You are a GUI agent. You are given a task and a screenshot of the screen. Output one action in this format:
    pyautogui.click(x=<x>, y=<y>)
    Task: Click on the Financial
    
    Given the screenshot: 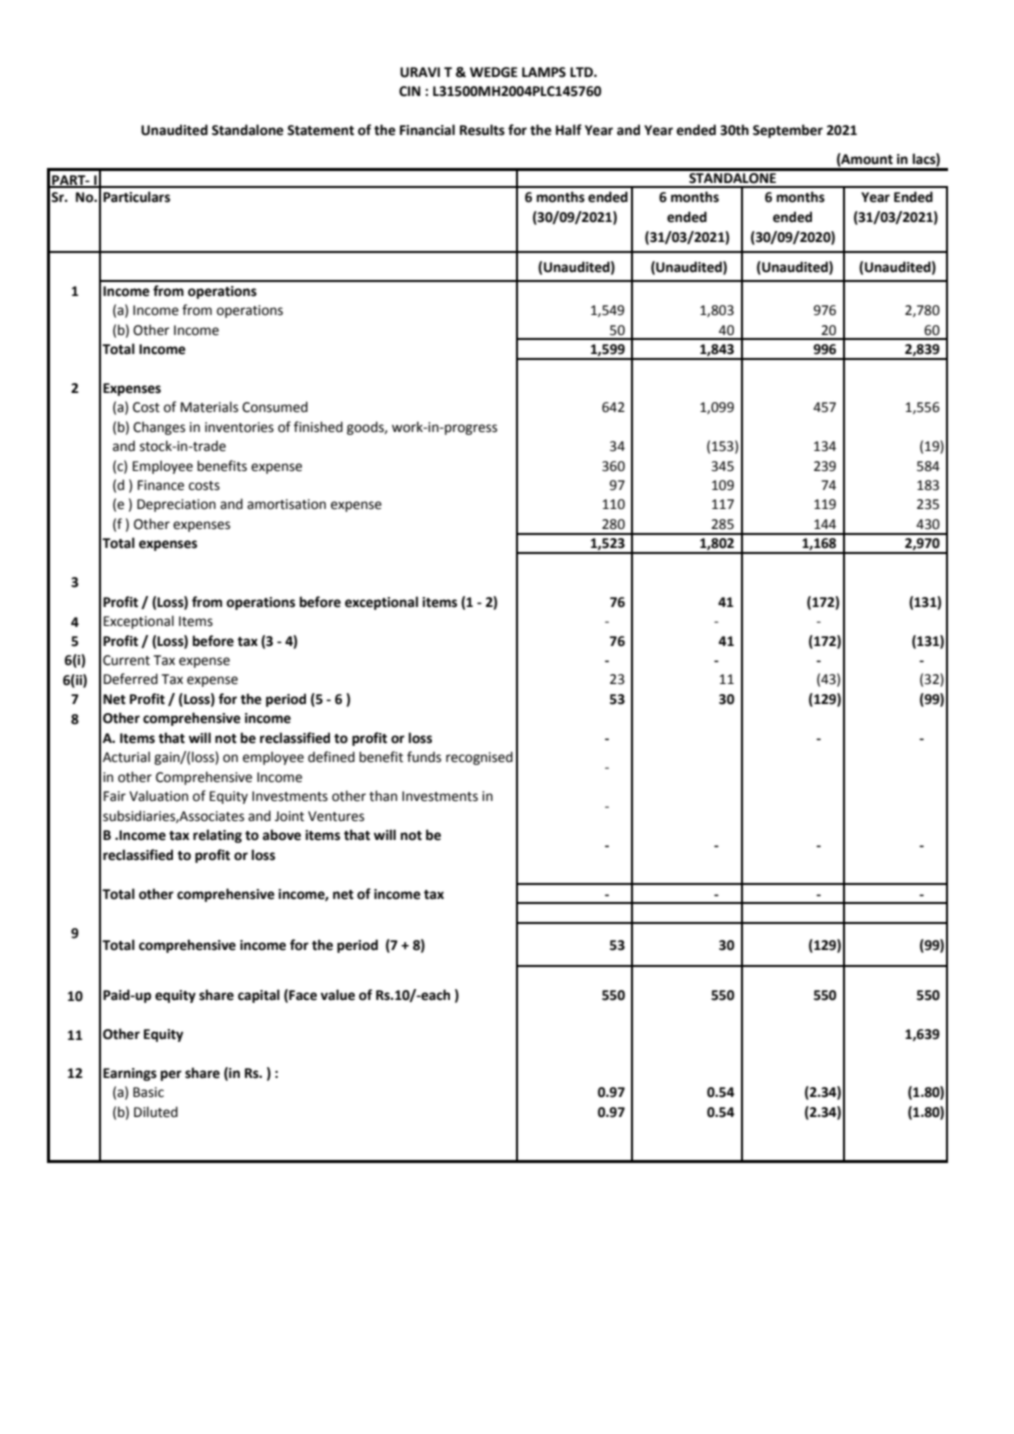 What is the action you would take?
    pyautogui.click(x=427, y=130)
